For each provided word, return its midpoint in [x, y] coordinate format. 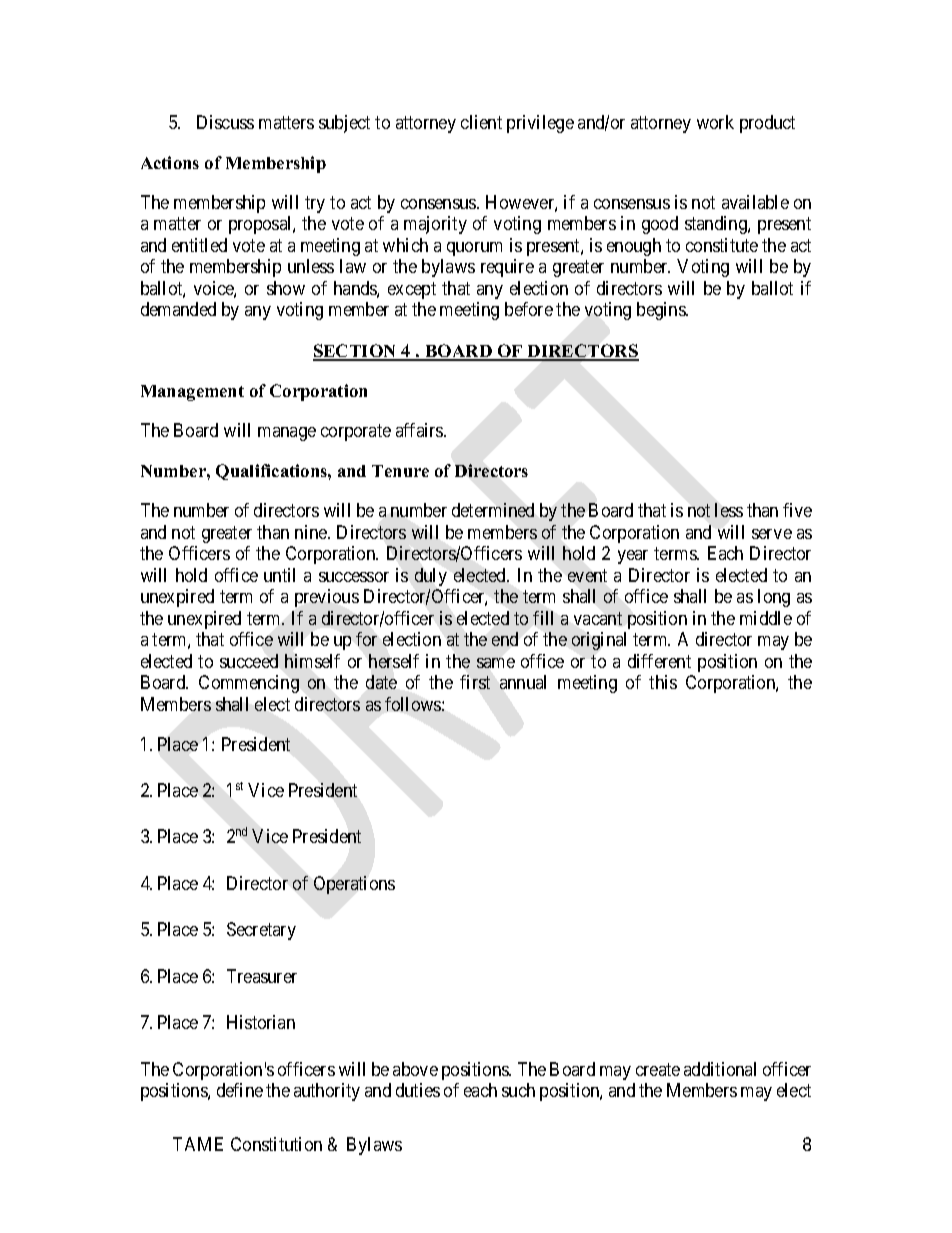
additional [720, 1069]
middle [766, 618]
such [518, 1090]
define [240, 1090]
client [481, 122]
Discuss [225, 122]
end [505, 639]
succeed [249, 661]
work [715, 122]
